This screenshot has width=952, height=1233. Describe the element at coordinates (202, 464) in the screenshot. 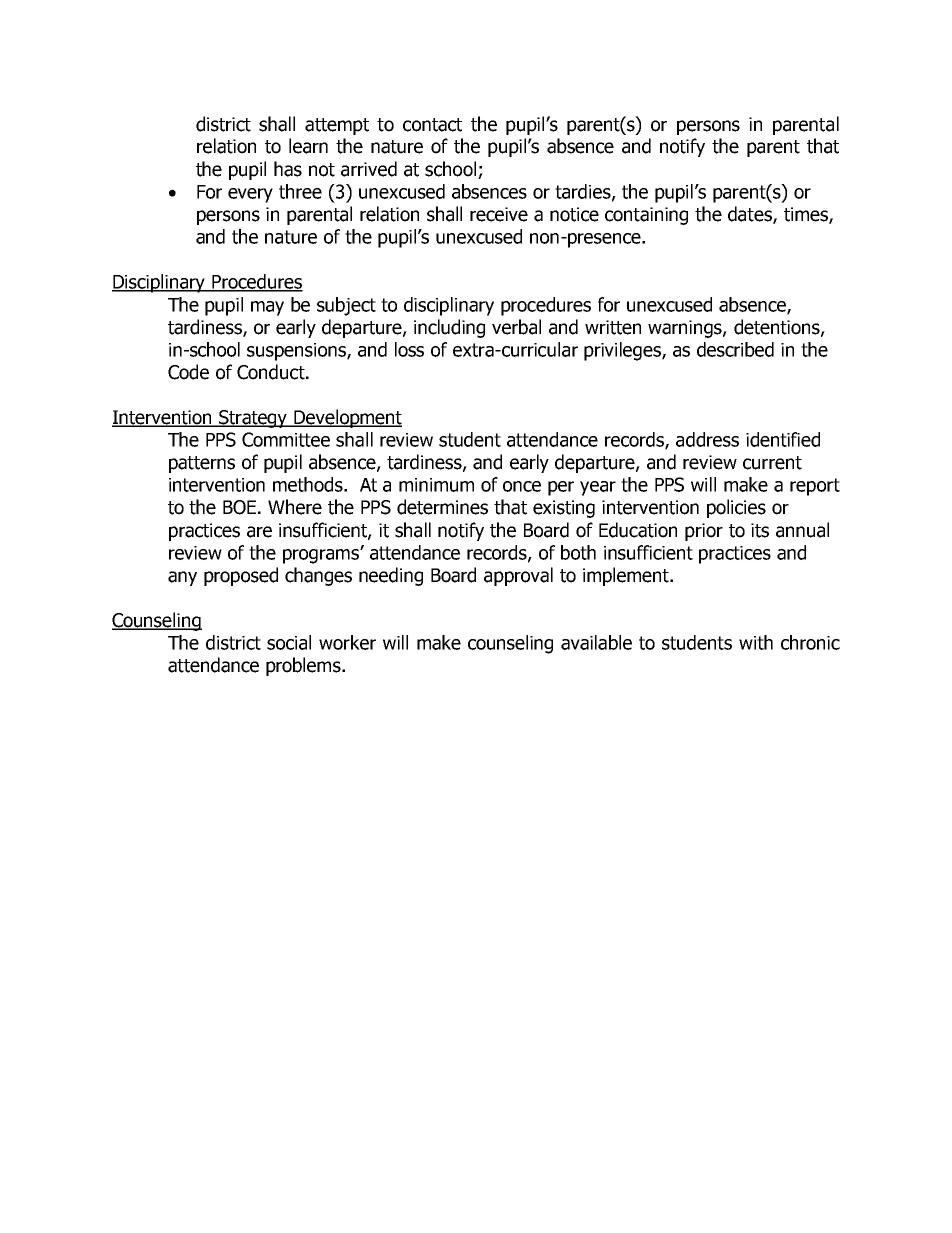

I see `patterns` at that location.
